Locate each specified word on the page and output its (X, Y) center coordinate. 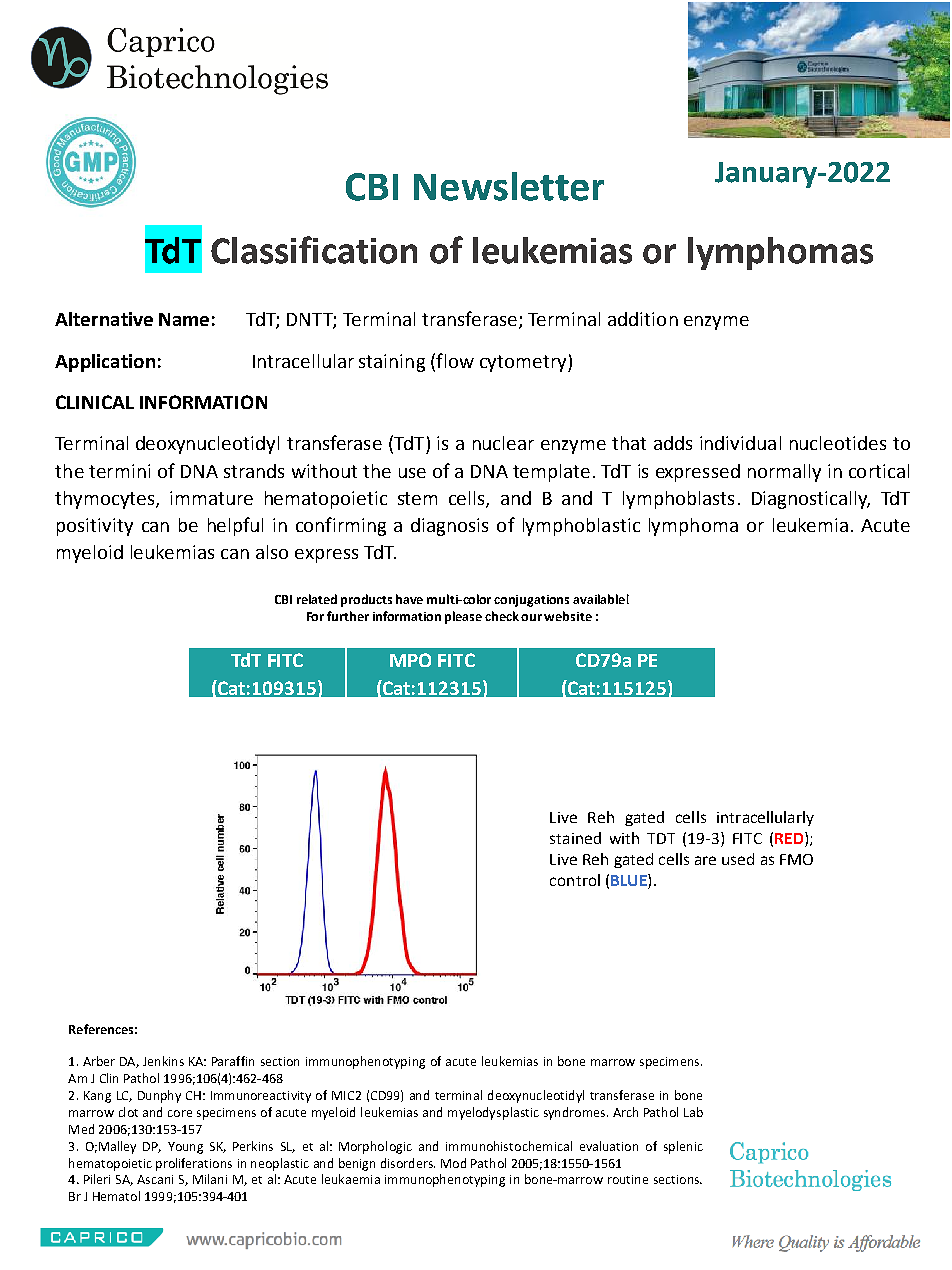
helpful (235, 526)
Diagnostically (811, 500)
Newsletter (509, 186)
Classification (314, 250)
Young (185, 1148)
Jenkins (163, 1061)
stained (575, 838)
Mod (453, 1163)
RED (790, 839)
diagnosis (449, 527)
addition (643, 319)
